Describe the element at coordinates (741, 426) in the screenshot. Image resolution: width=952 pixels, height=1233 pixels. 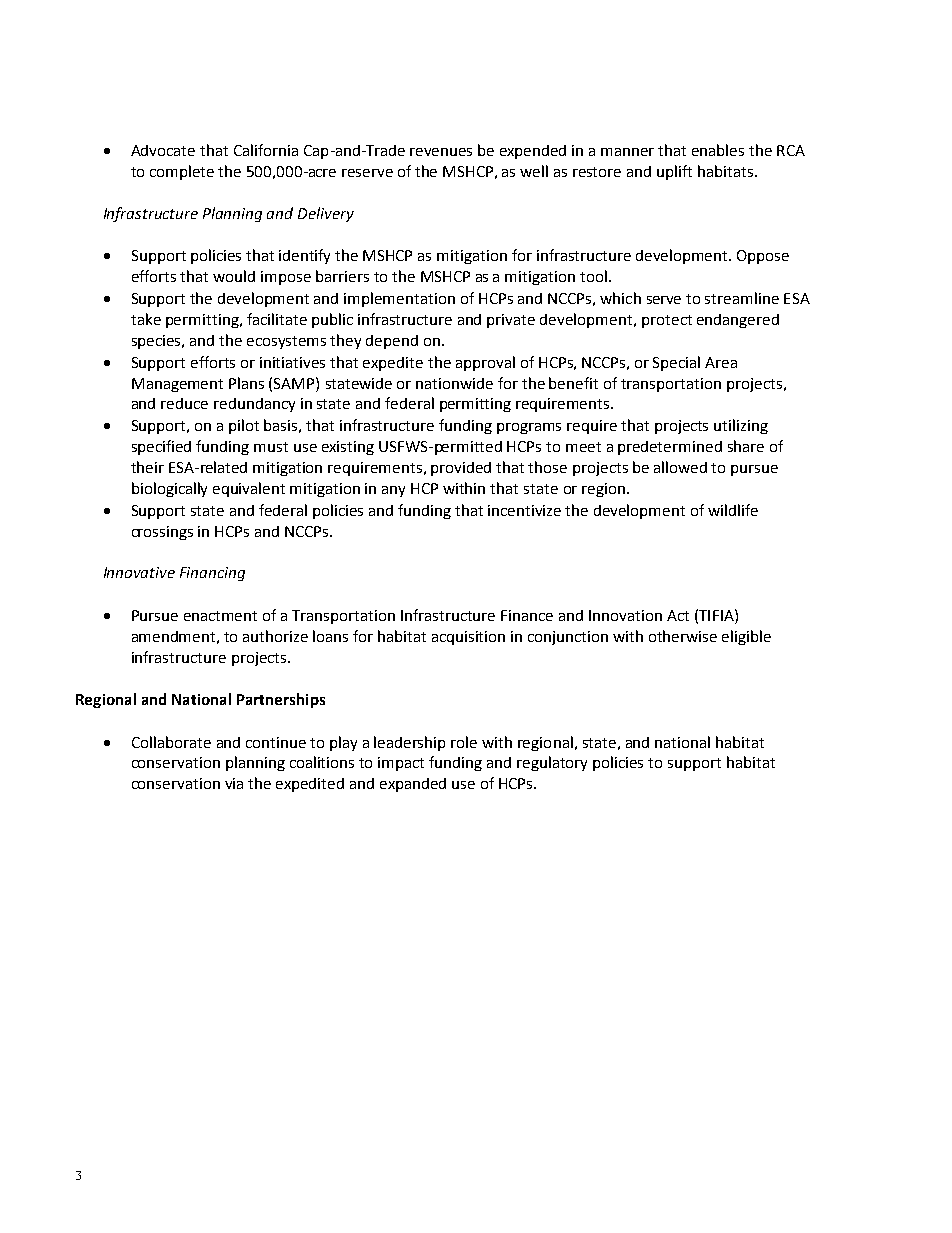
I see `utilizing` at that location.
